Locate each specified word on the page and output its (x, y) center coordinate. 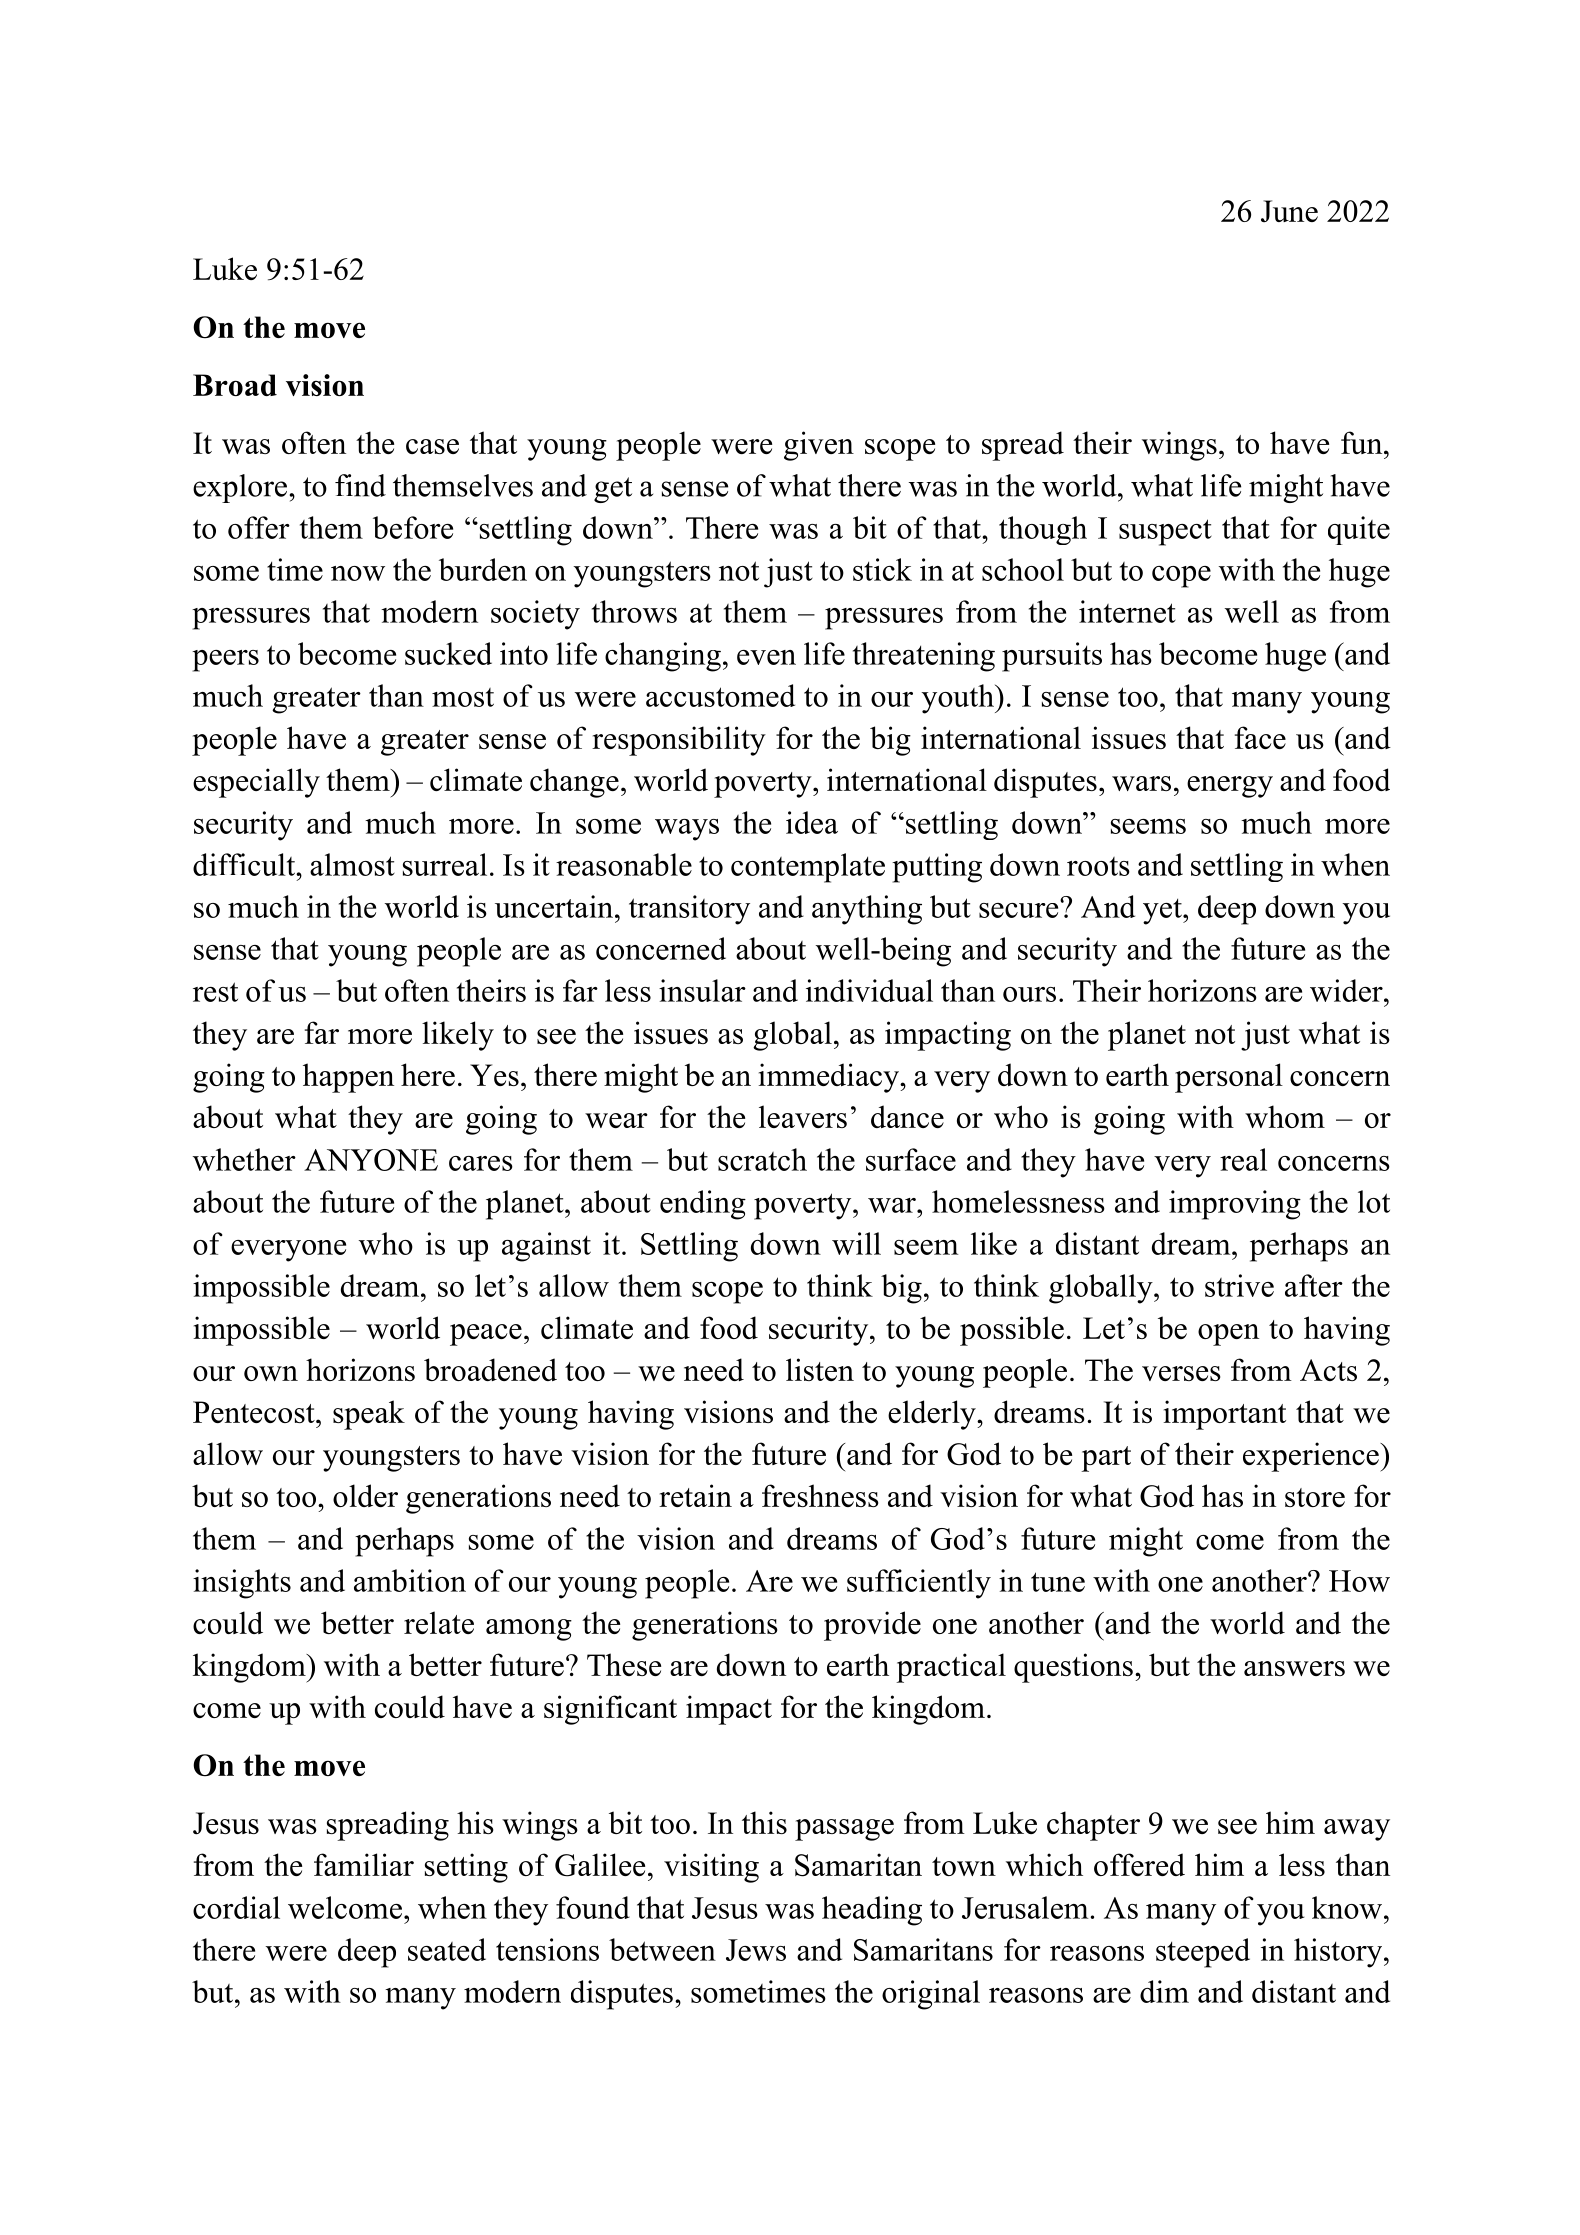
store (1315, 1497)
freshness (820, 1495)
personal (1229, 1078)
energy (1230, 787)
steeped (1203, 1953)
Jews (756, 1950)
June (1289, 211)
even (766, 657)
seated (447, 1949)
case (432, 446)
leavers (803, 1116)
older (365, 1495)
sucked (448, 653)
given (819, 446)
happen (348, 1078)
